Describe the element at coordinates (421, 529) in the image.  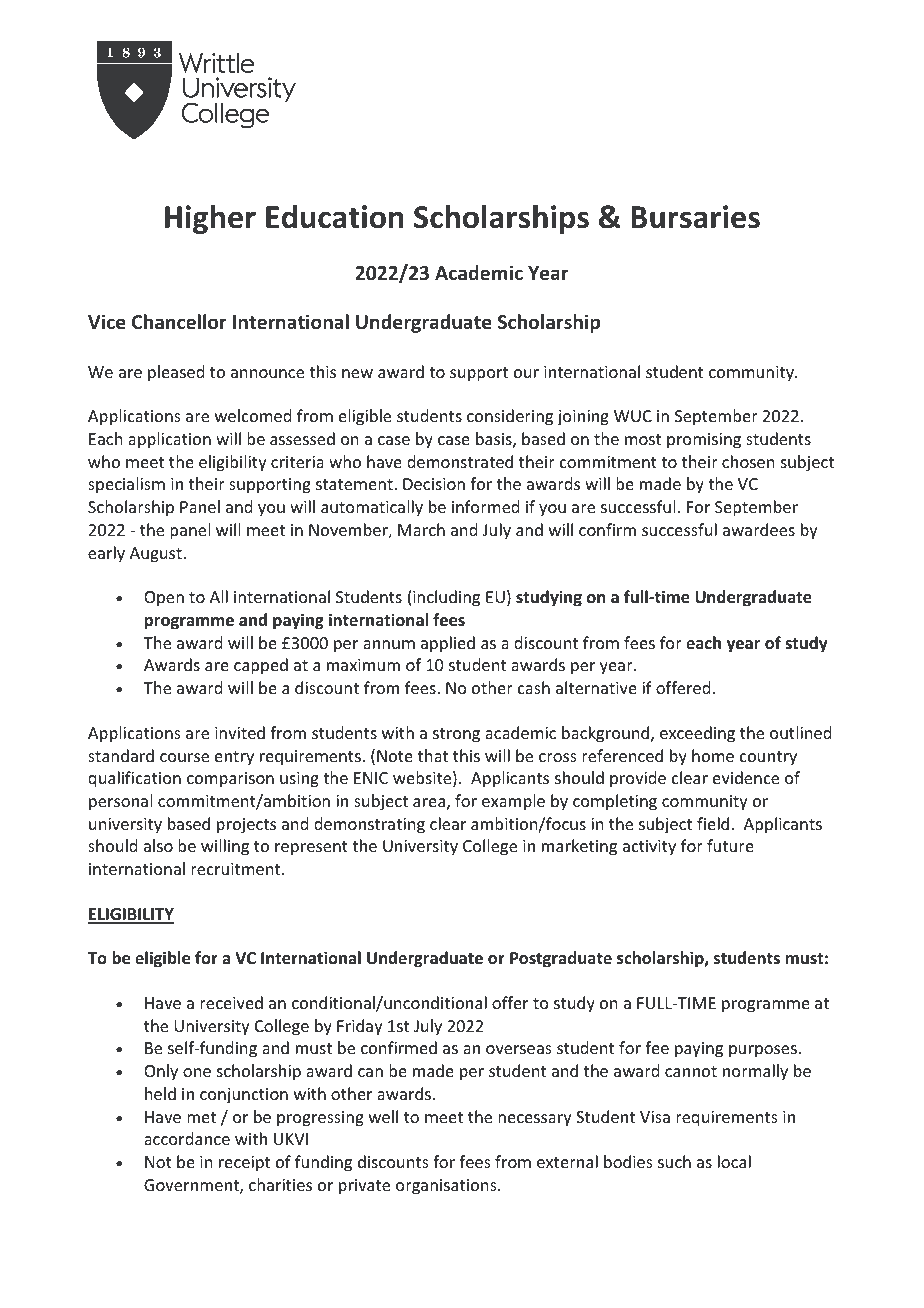
I see `March` at that location.
